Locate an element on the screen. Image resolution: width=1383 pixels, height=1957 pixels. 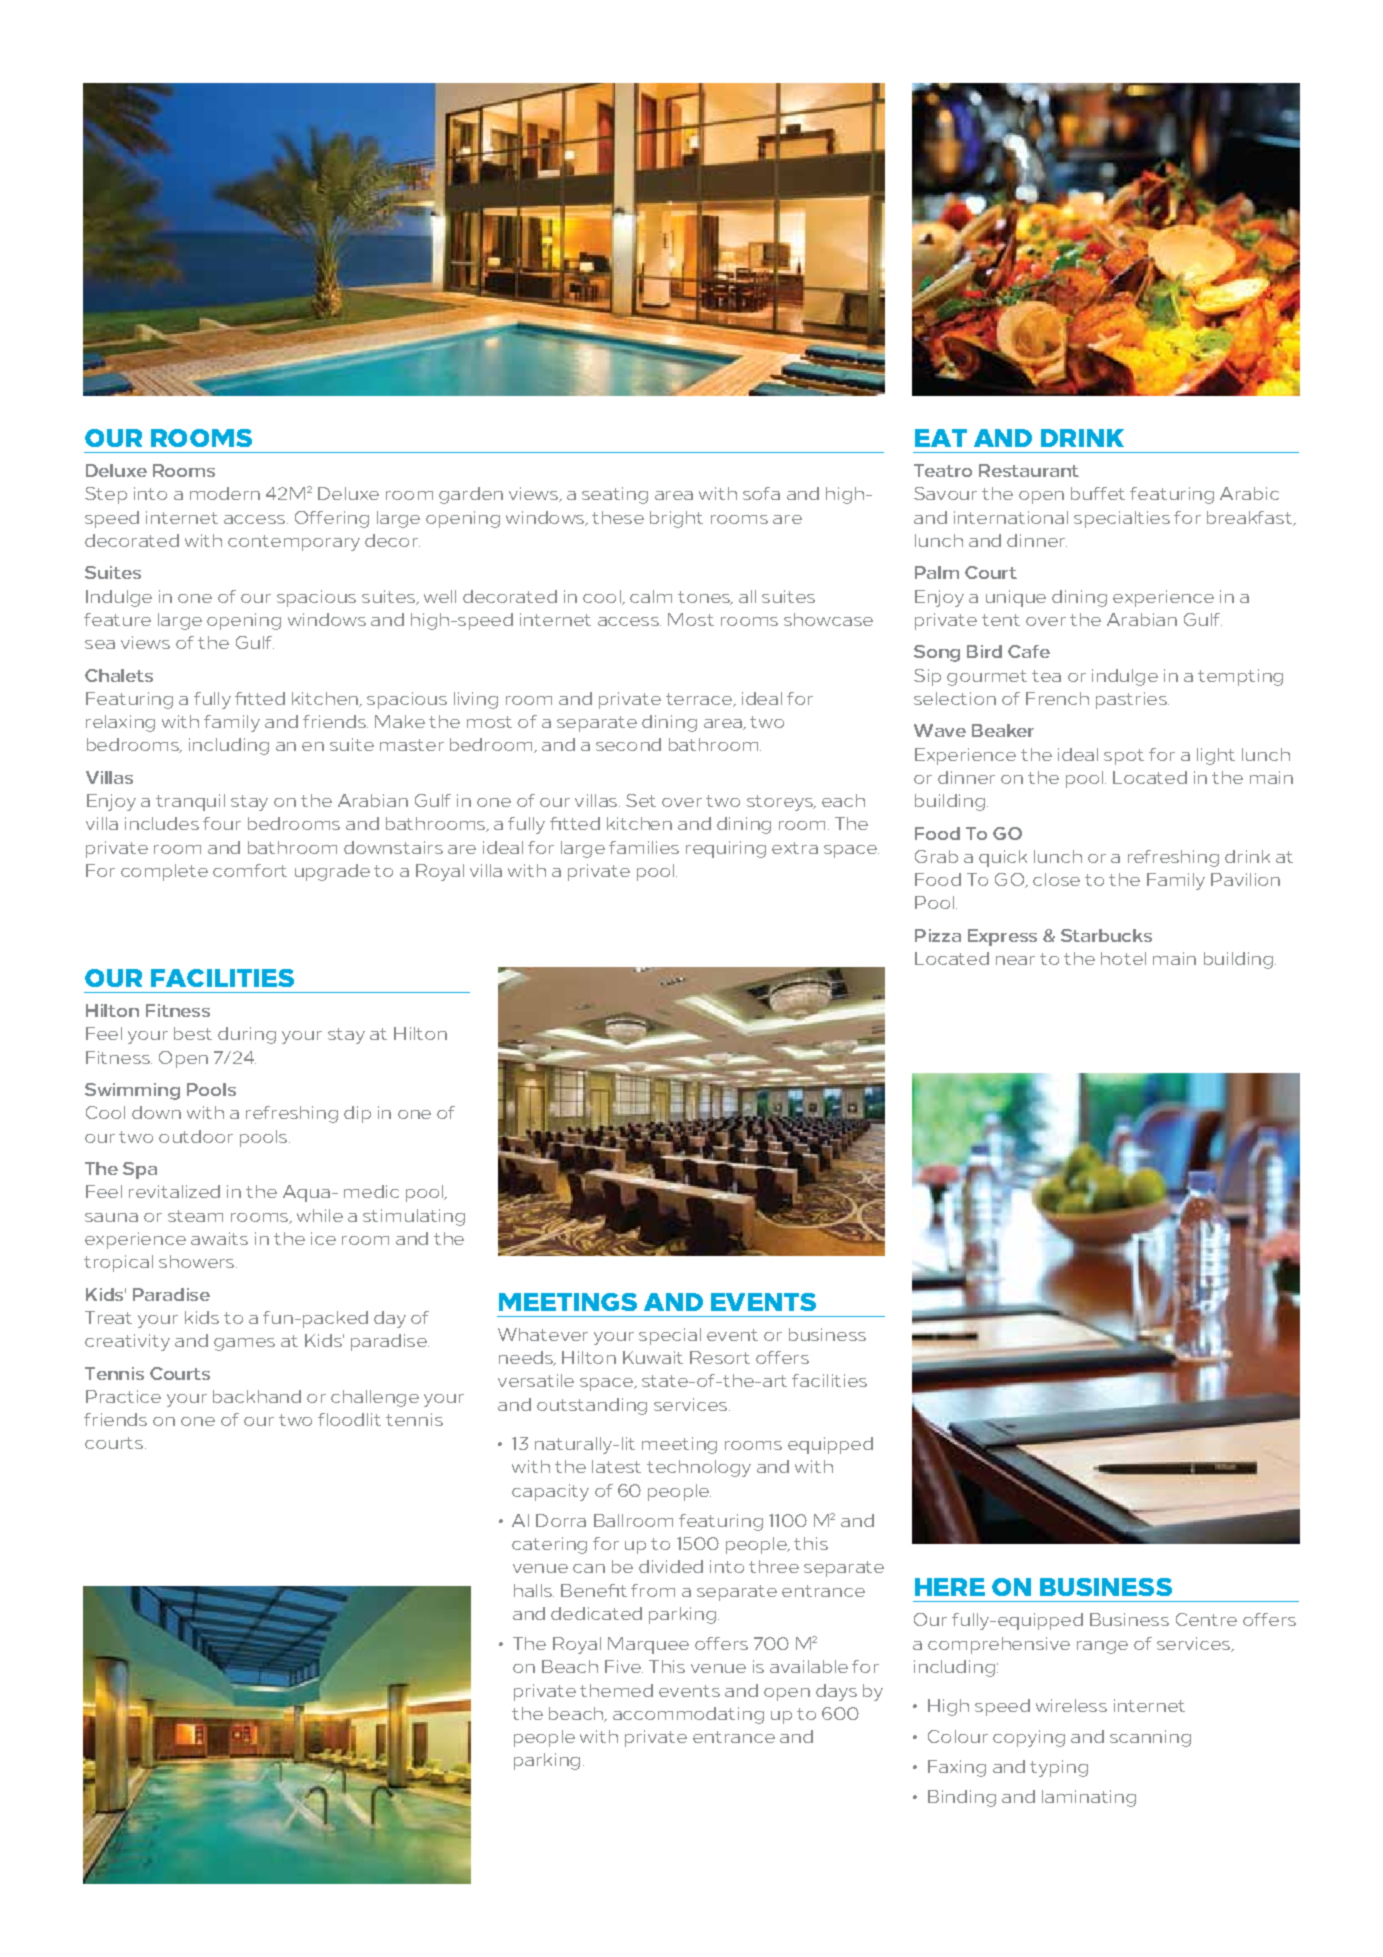
Starbucks is located at coordinates (1106, 935).
